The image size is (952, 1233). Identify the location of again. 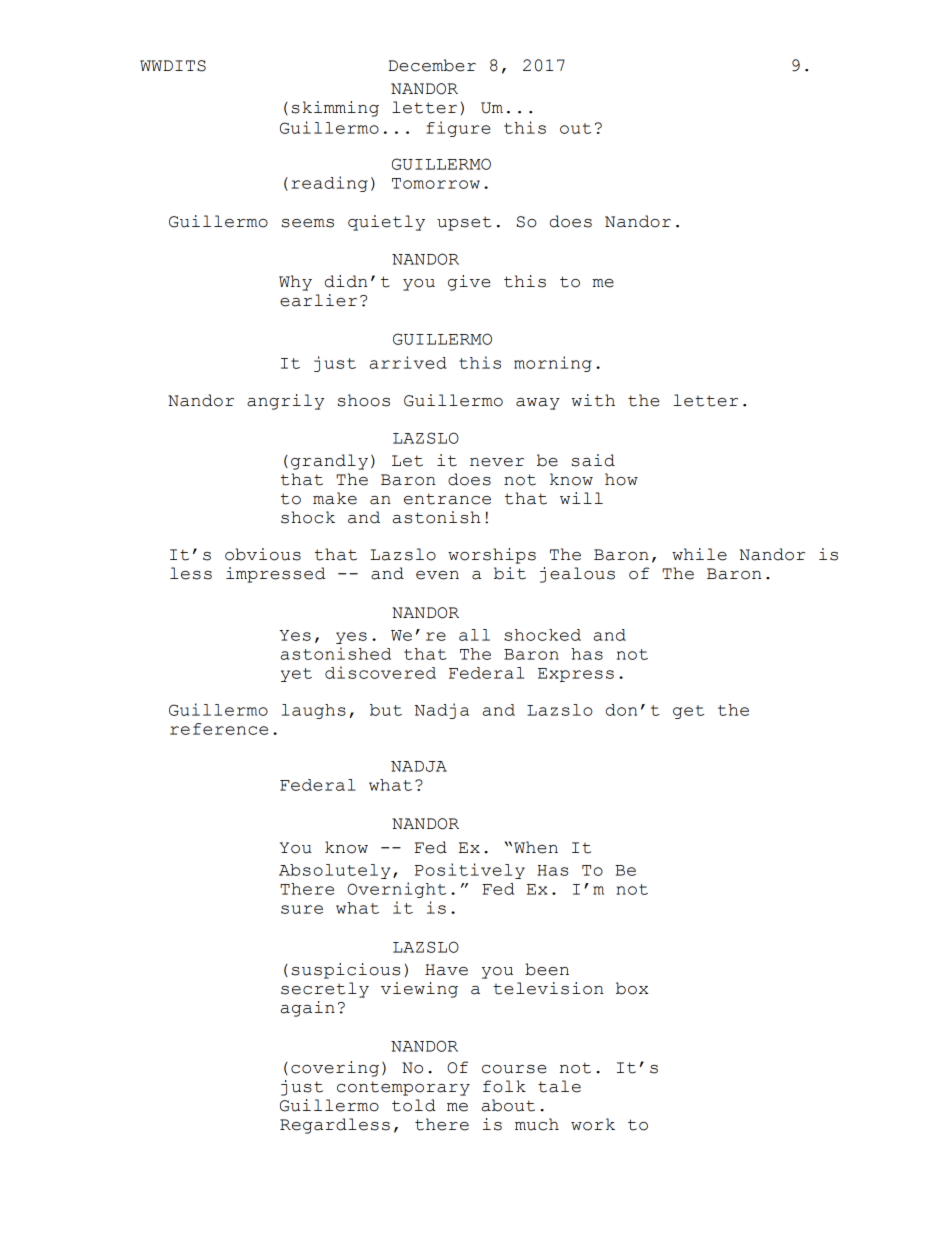
(308, 1009).
